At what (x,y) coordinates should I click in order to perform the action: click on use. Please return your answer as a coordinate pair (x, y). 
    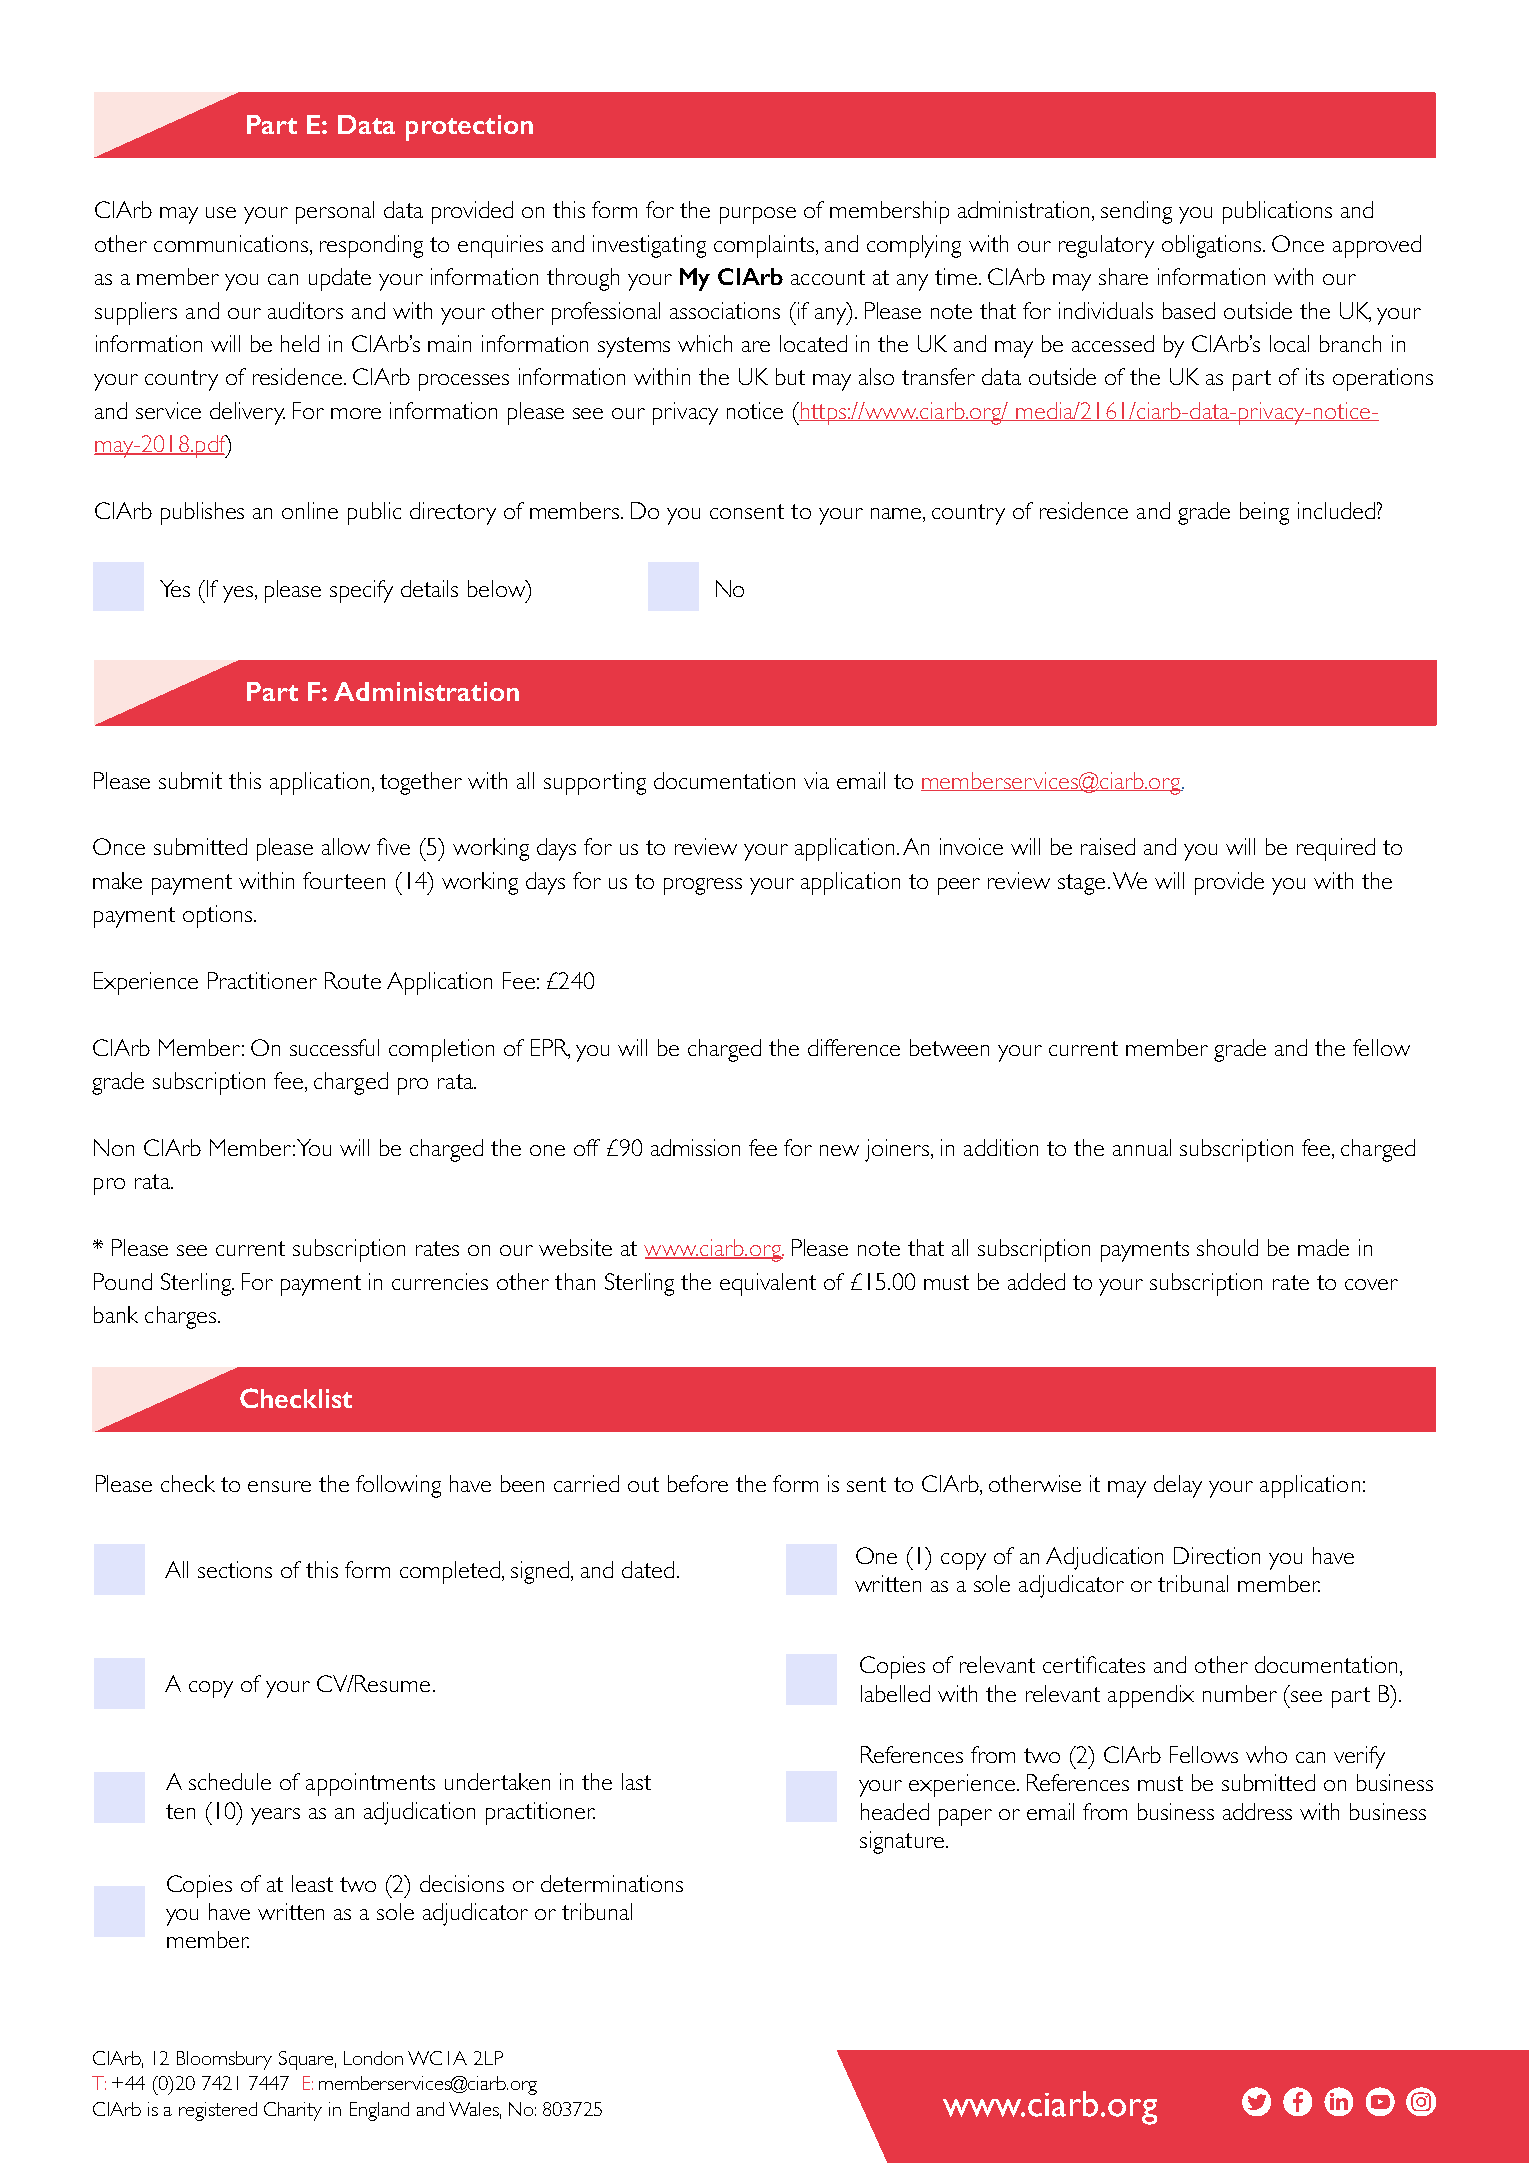
    Looking at the image, I should click on (221, 212).
